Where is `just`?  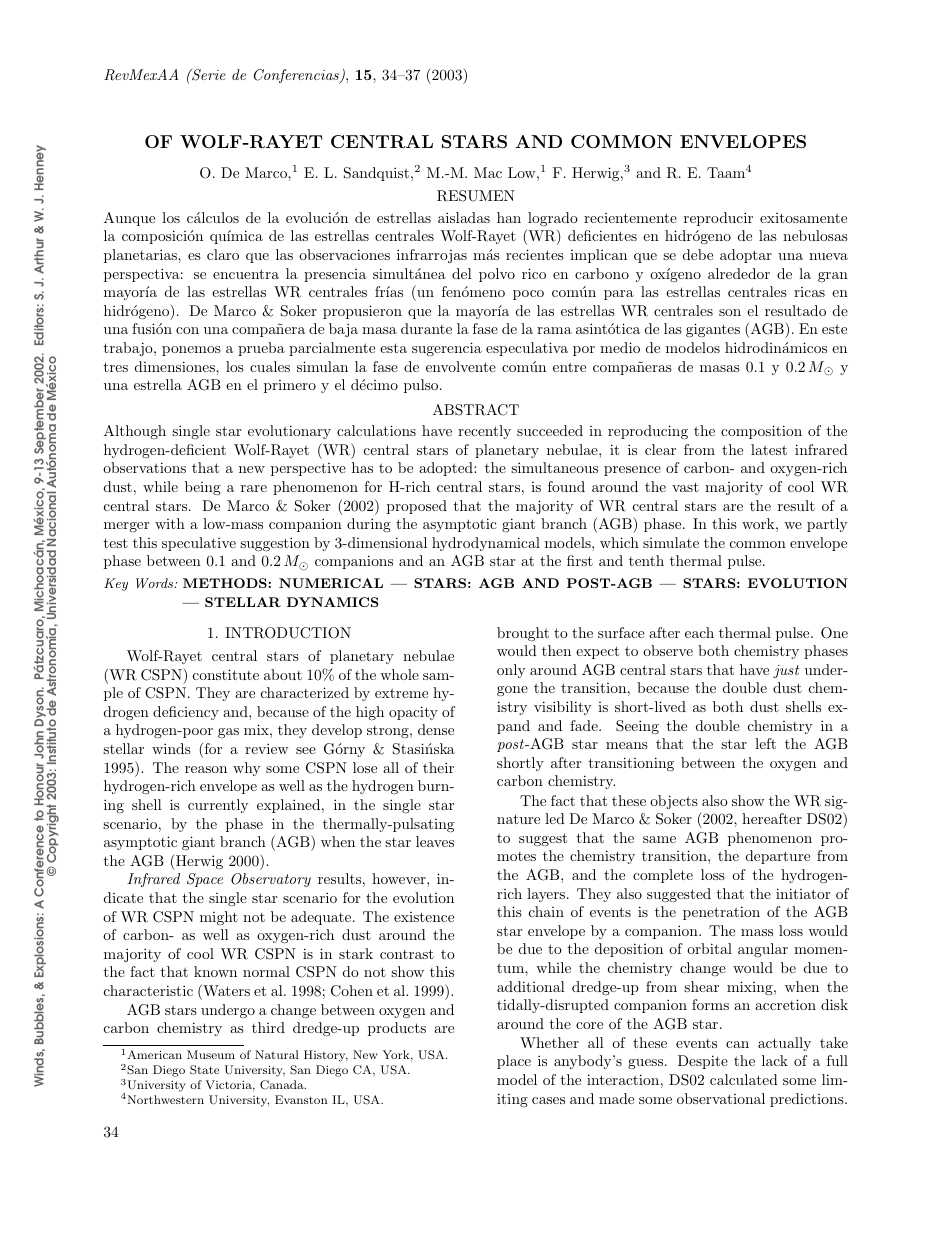
just is located at coordinates (786, 671).
